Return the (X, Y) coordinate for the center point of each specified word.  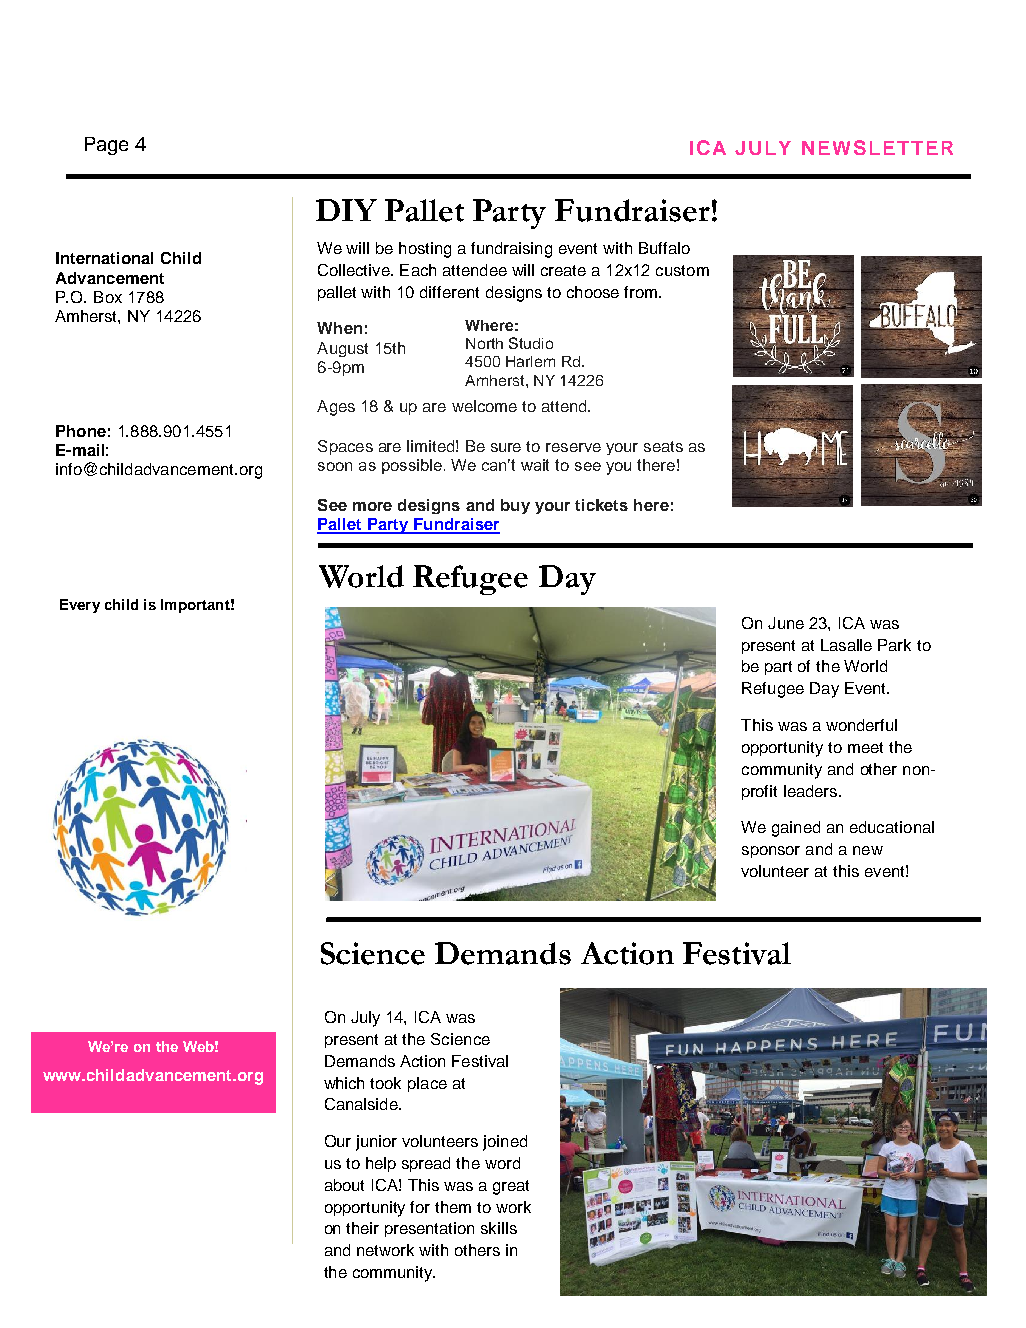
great (511, 1187)
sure (506, 447)
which (344, 1083)
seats (663, 446)
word (502, 1163)
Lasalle (846, 645)
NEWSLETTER (877, 147)
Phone (81, 431)
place (427, 1084)
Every (80, 606)
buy (515, 506)
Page (106, 146)
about (344, 1185)
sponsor (771, 852)
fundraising (511, 250)
